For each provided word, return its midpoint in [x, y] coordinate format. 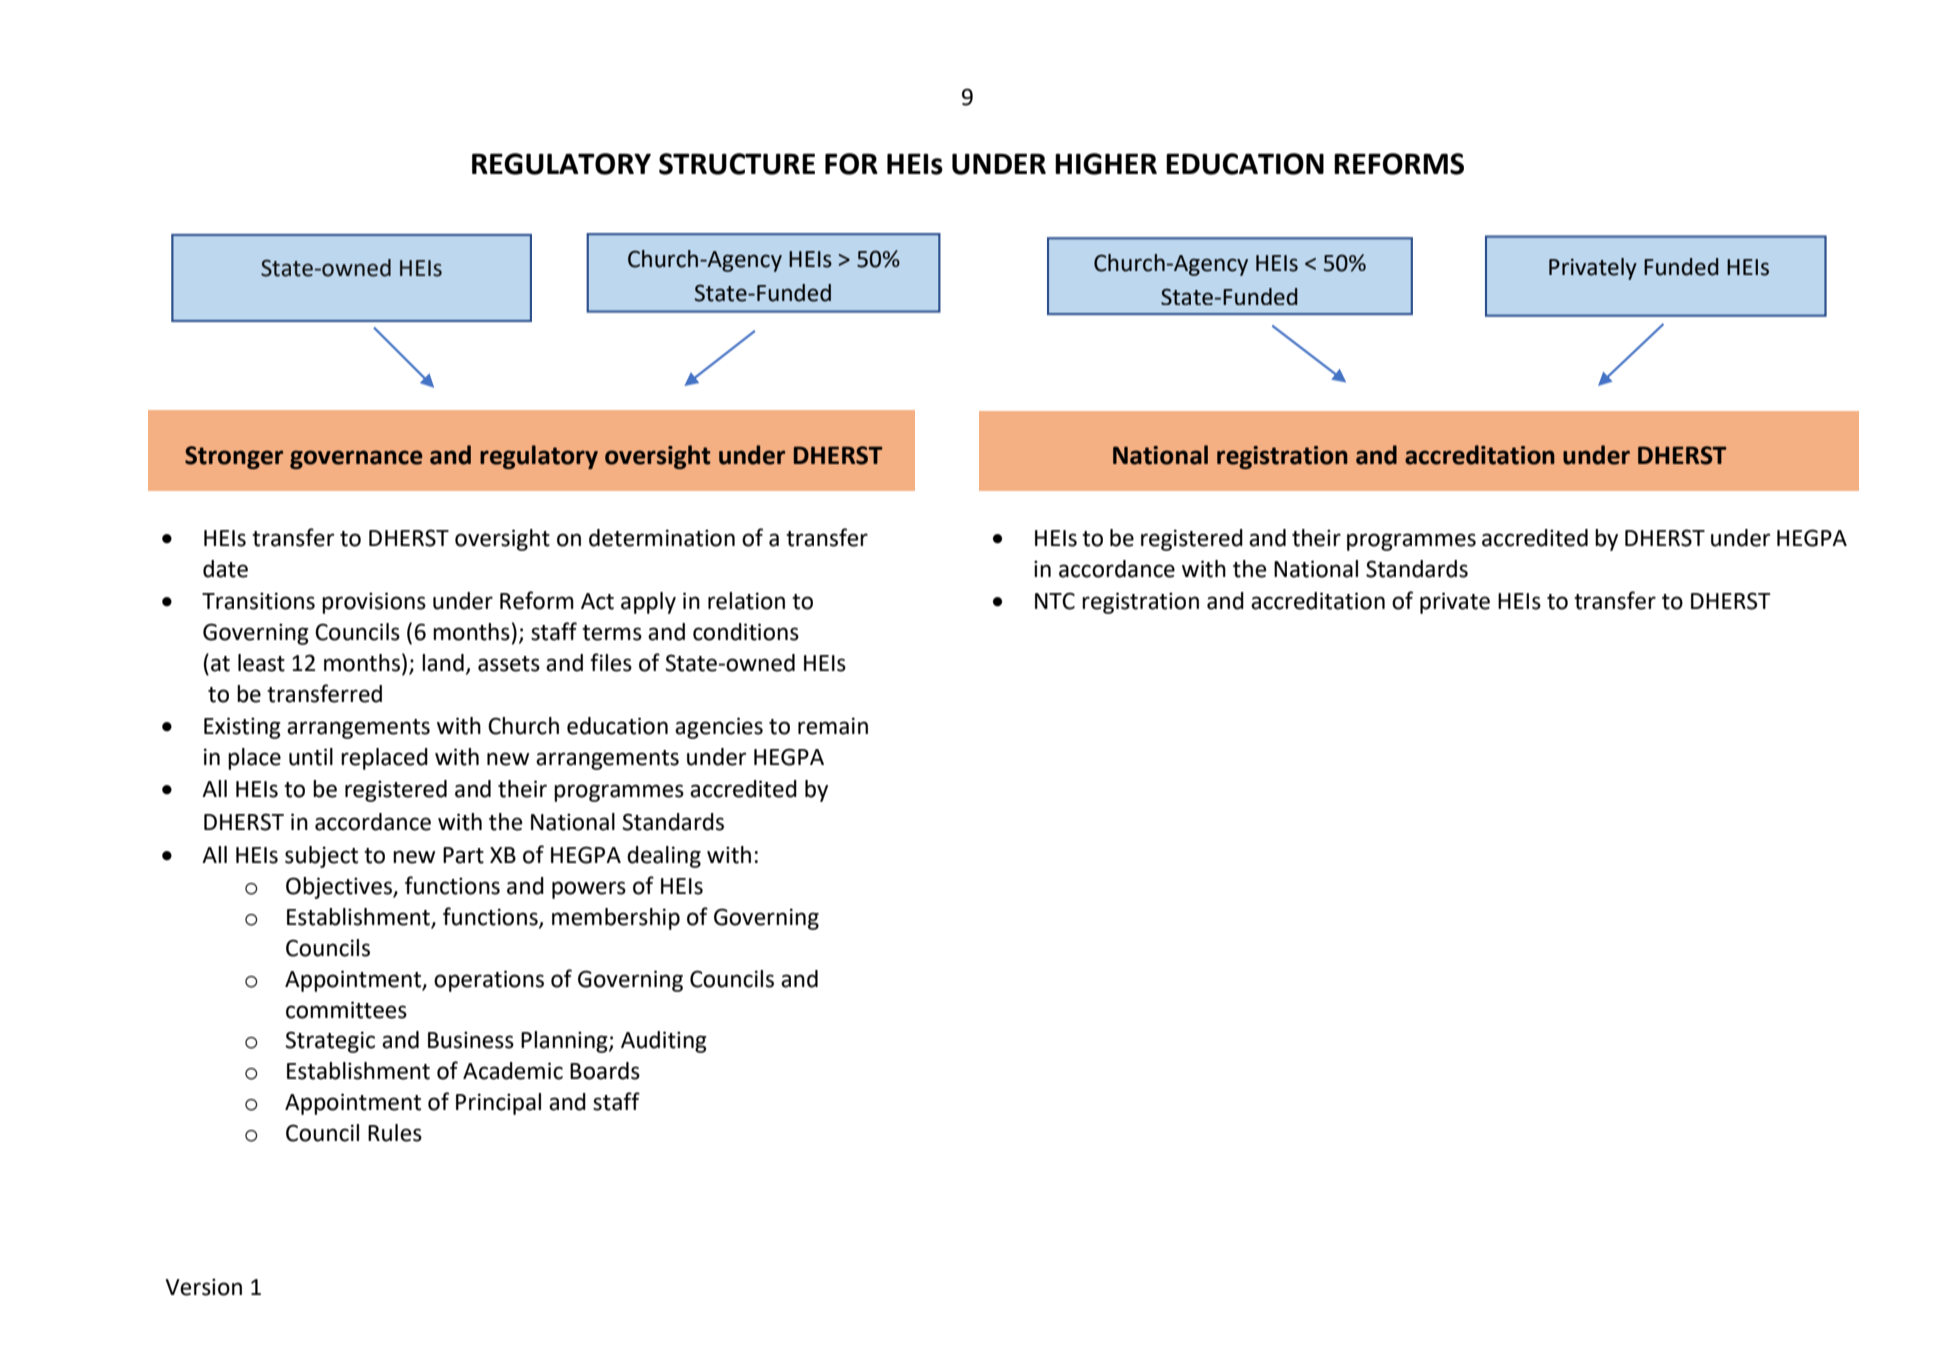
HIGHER [1106, 164]
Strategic [330, 1042]
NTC [1055, 601]
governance [356, 459]
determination [662, 538]
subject [321, 857]
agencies [719, 728]
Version [203, 1287]
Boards [605, 1071]
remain [833, 726]
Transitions [258, 601]
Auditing [664, 1042]
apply [648, 603]
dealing [664, 857]
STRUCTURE [737, 164]
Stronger [234, 457]
